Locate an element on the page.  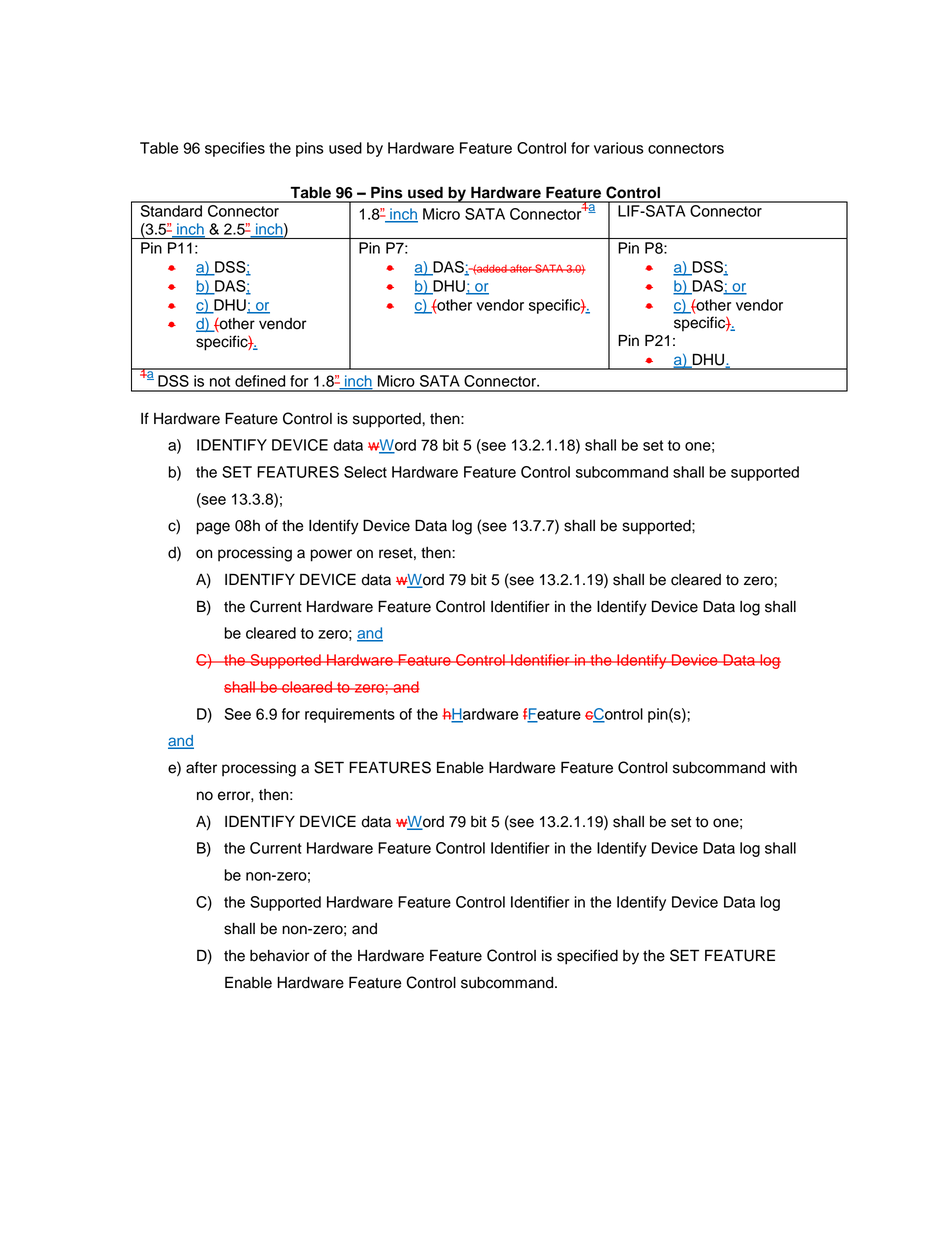
Select is located at coordinates (365, 472).
